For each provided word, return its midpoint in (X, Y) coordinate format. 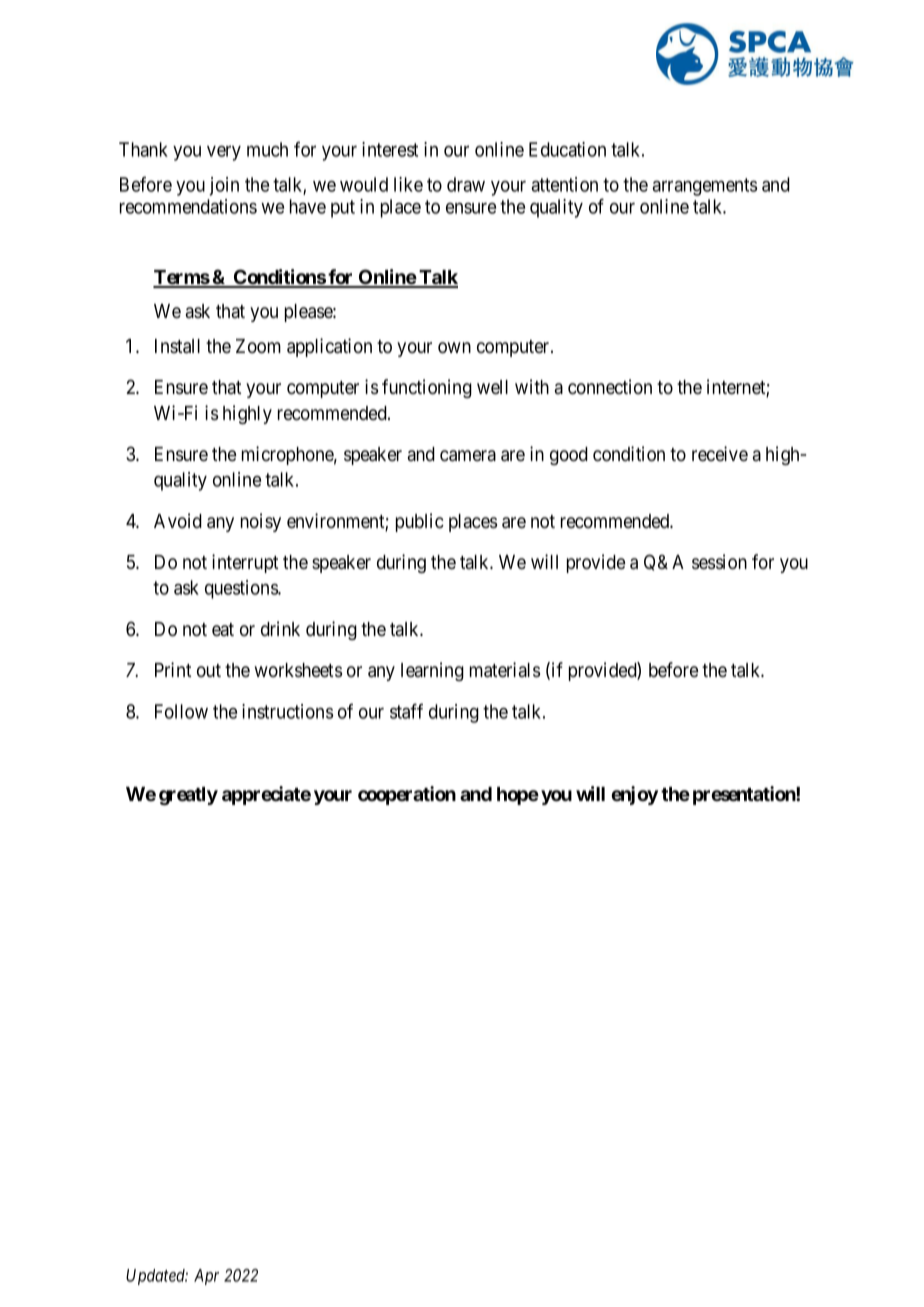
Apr (206, 1277)
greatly (188, 796)
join (224, 186)
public (420, 522)
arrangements (705, 187)
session (719, 562)
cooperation (407, 795)
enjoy (634, 795)
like (408, 184)
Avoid (178, 520)
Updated (157, 1277)
